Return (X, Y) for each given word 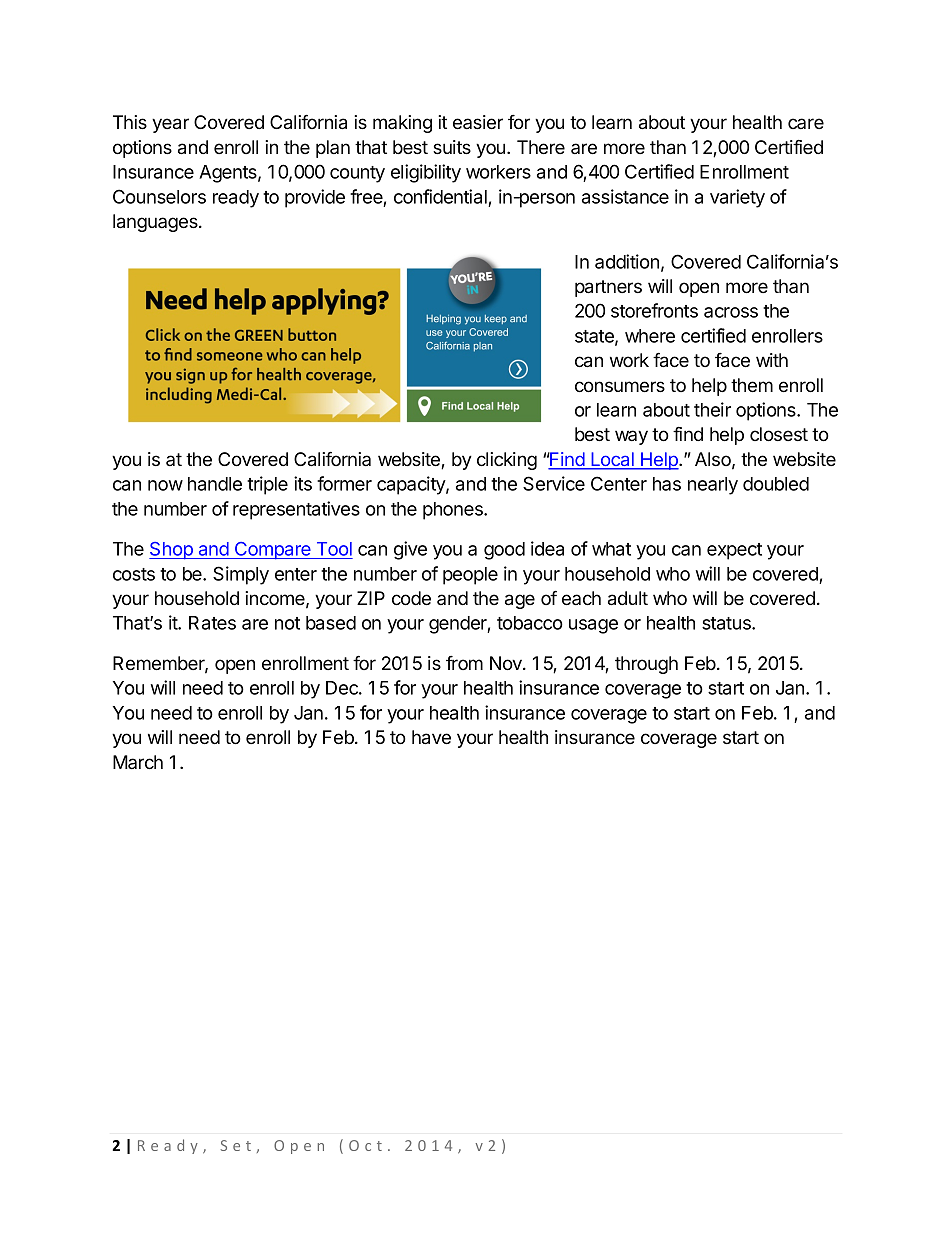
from (464, 663)
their (712, 409)
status (727, 623)
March (138, 762)
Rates (212, 623)
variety (737, 198)
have (431, 737)
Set (236, 1145)
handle (215, 484)
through (646, 665)
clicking (507, 461)
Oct (365, 1145)
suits (452, 147)
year (170, 125)
